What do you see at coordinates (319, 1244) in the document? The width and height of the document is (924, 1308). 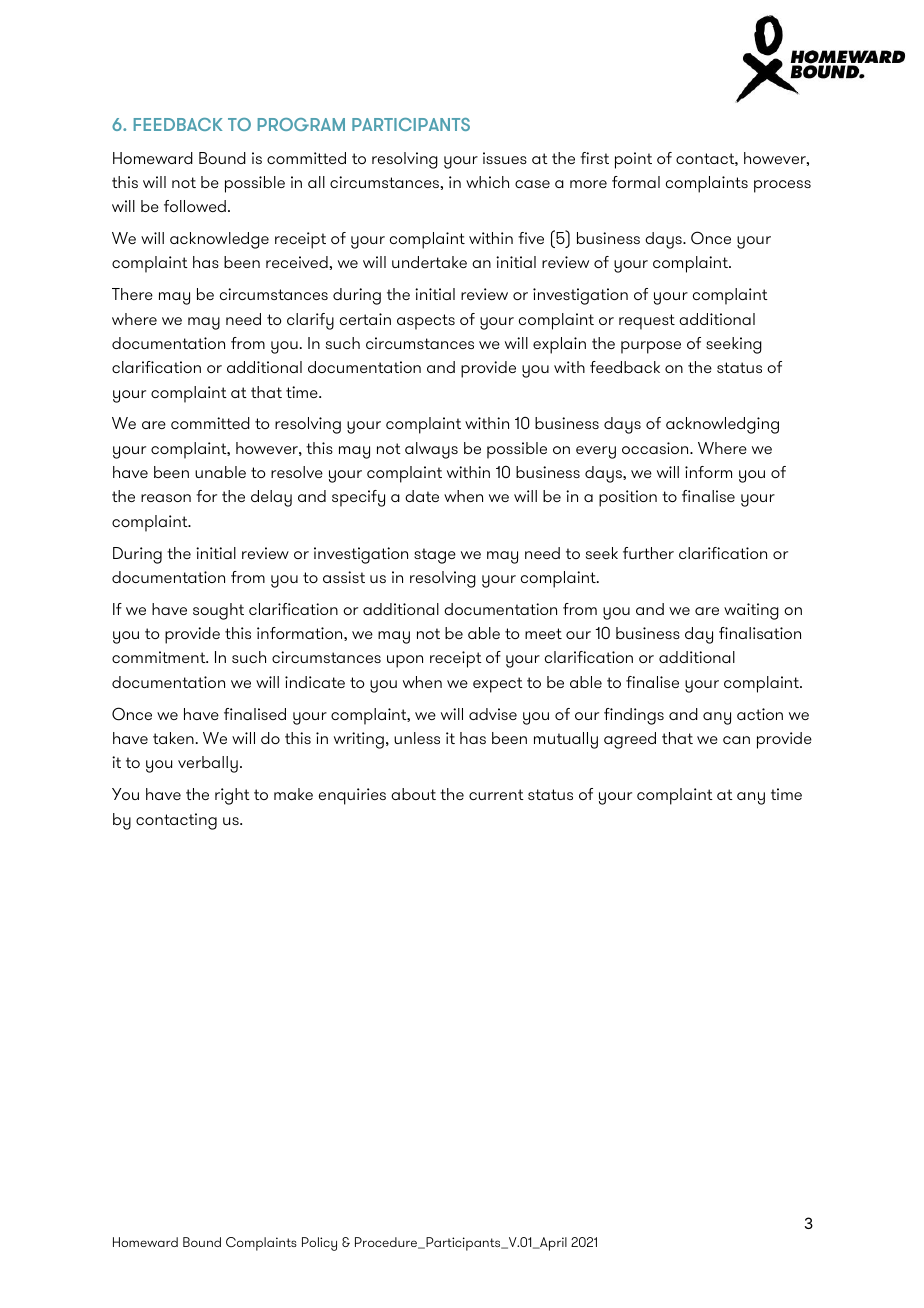 I see `Policy` at bounding box center [319, 1244].
